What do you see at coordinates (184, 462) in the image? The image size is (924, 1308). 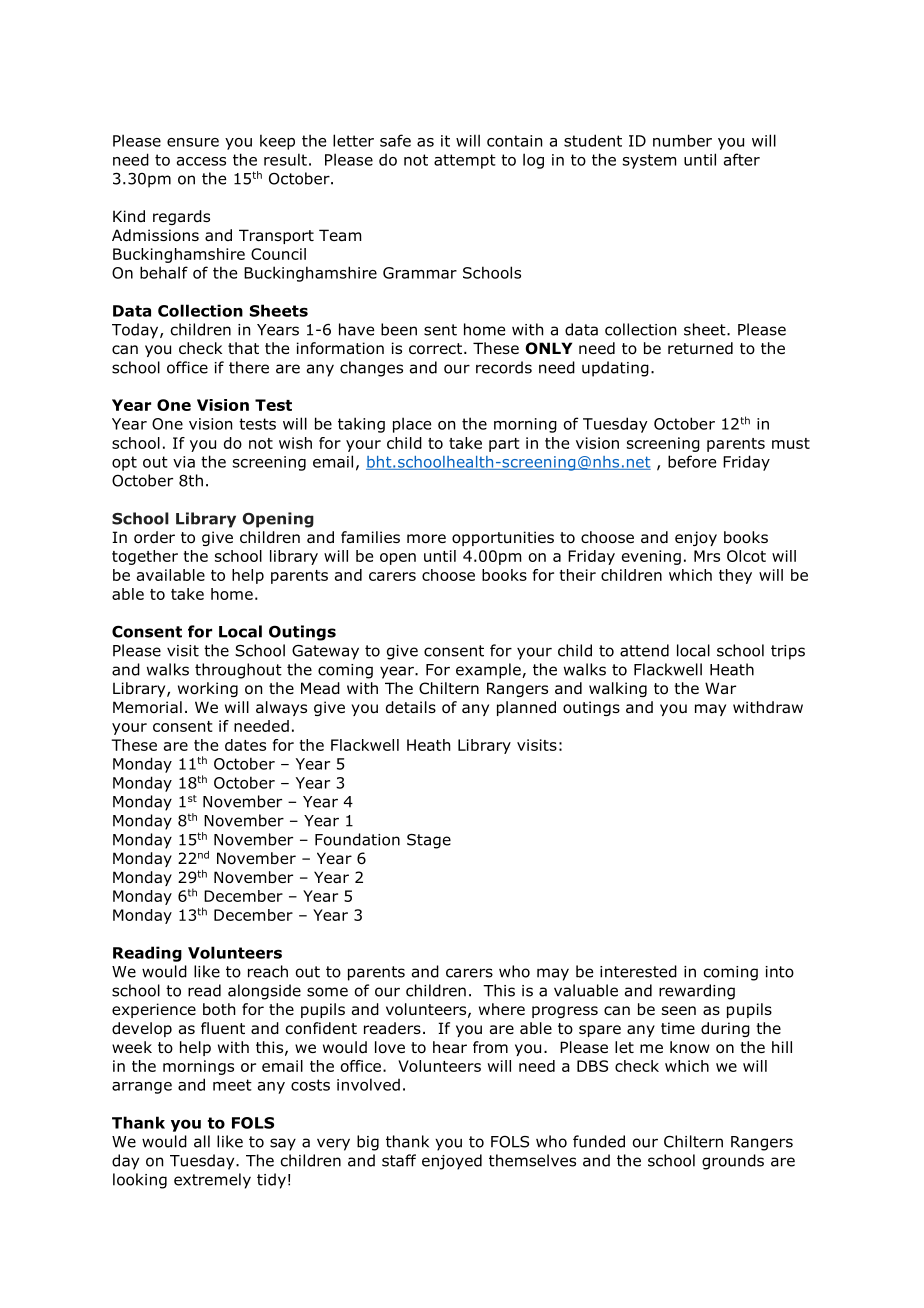 I see `via` at bounding box center [184, 462].
